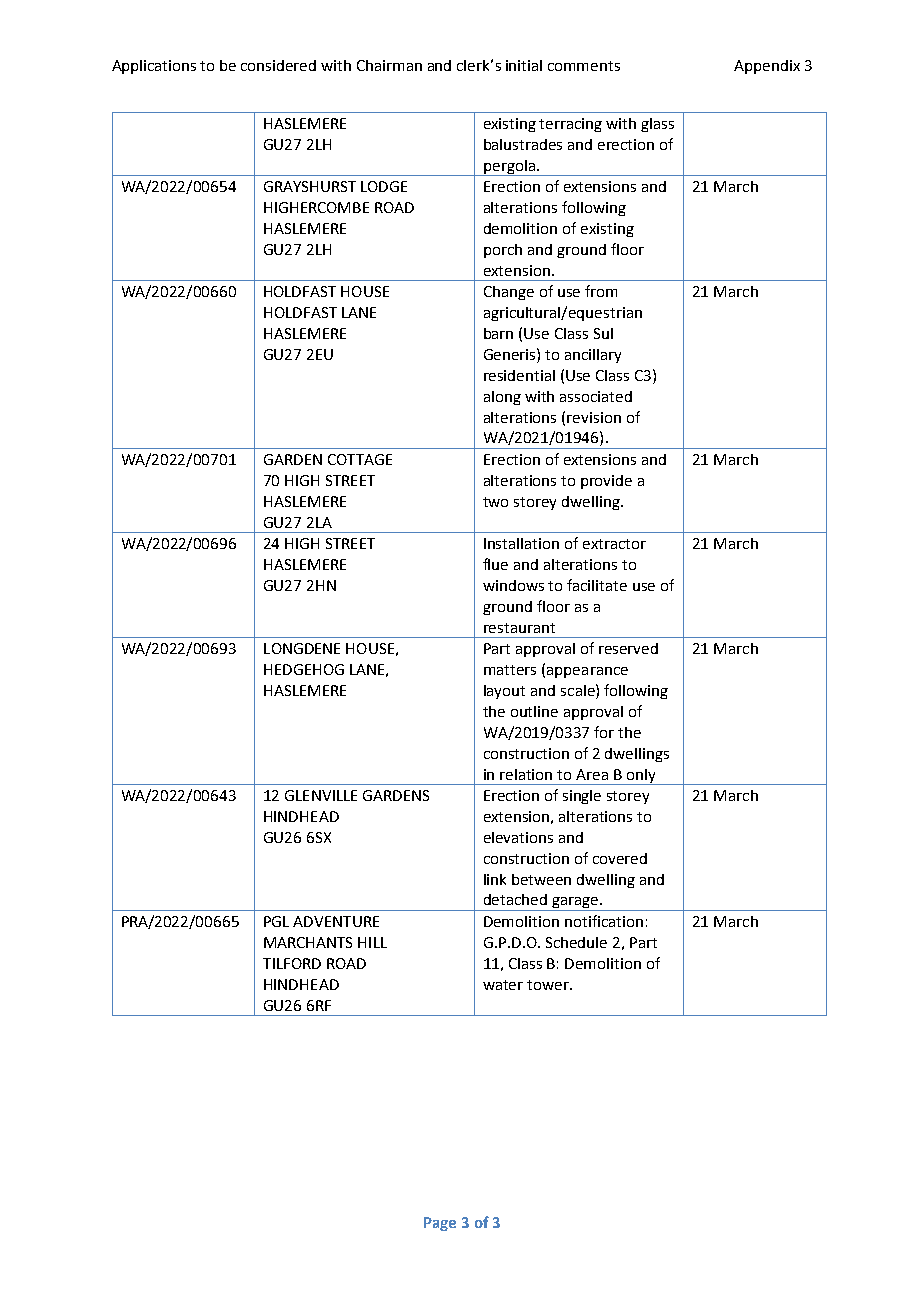 This document has height=1308, width=924. Describe the element at coordinates (502, 398) in the document. I see `along` at that location.
